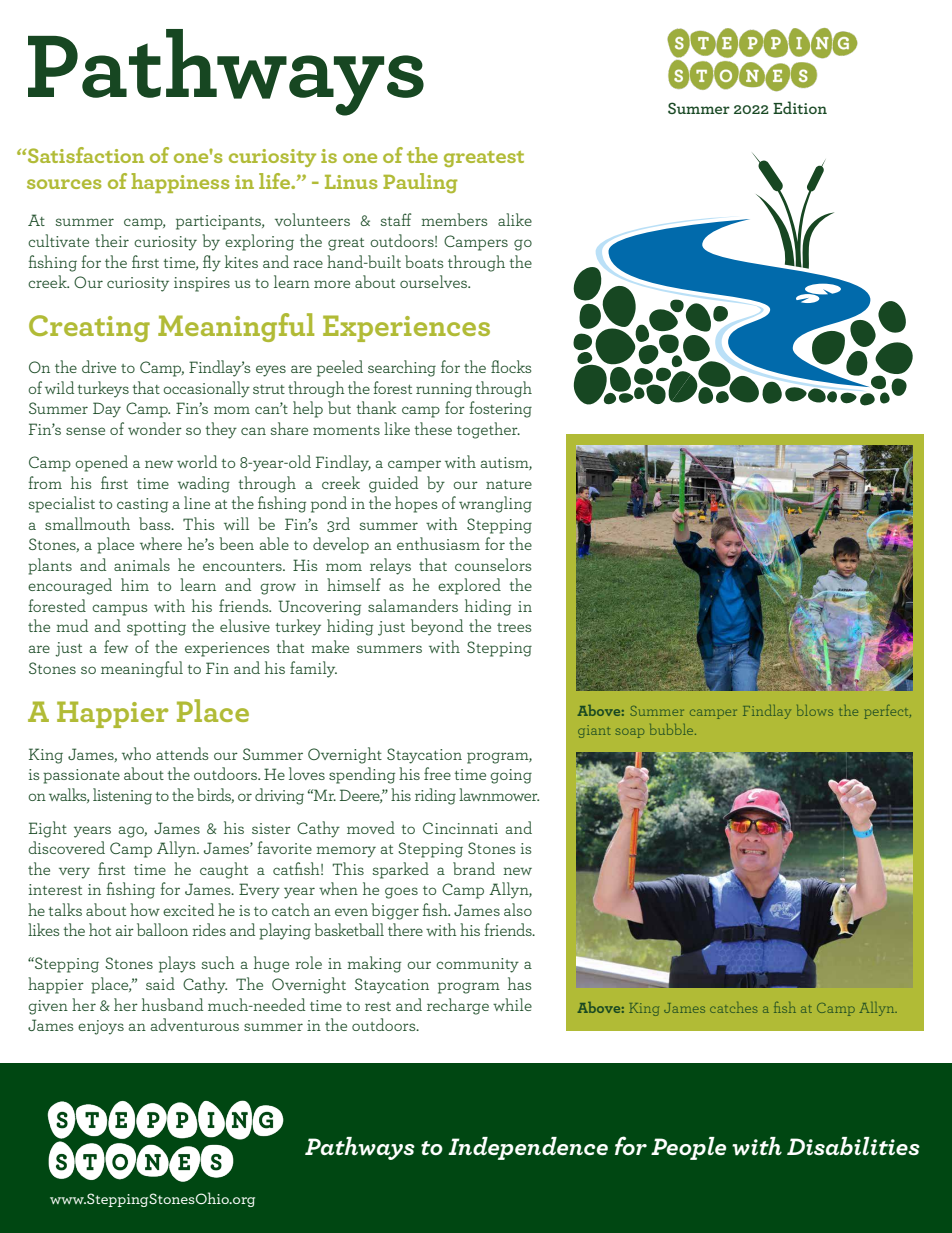 The image size is (952, 1233). What do you see at coordinates (815, 710) in the screenshot?
I see `blows` at bounding box center [815, 710].
